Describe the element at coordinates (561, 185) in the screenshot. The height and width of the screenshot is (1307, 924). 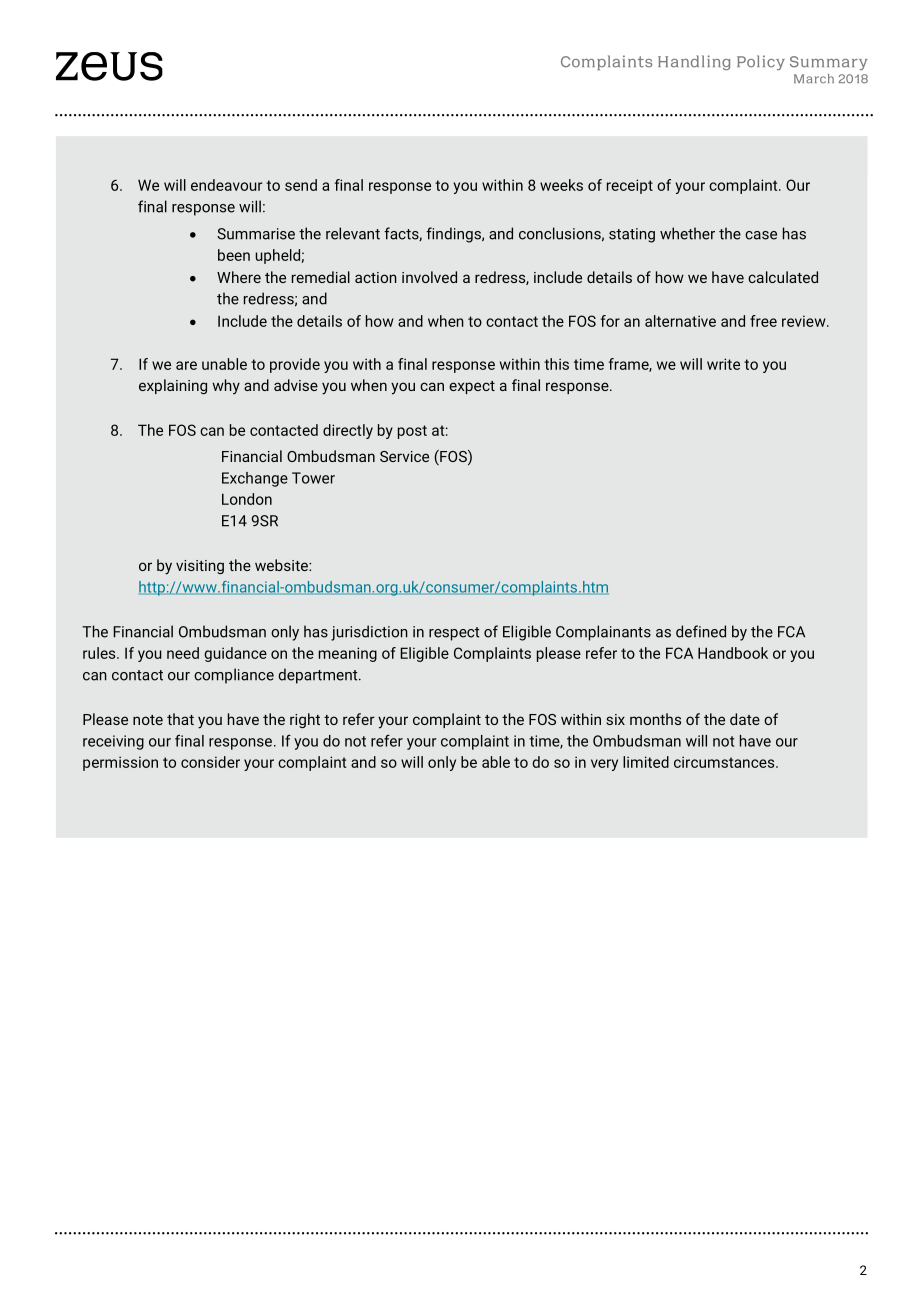
I see `weeks` at that location.
